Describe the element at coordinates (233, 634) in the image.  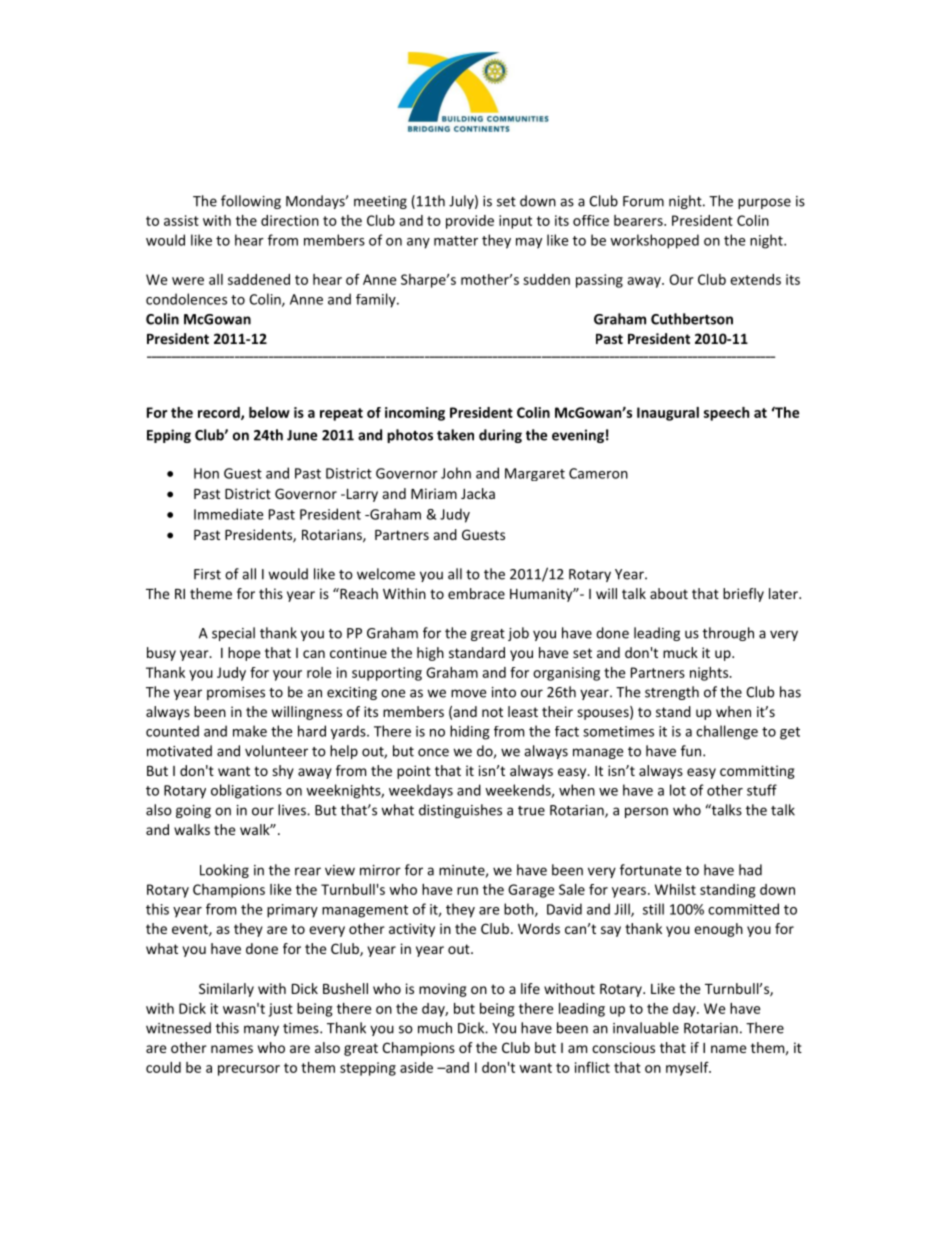
I see `special` at that location.
